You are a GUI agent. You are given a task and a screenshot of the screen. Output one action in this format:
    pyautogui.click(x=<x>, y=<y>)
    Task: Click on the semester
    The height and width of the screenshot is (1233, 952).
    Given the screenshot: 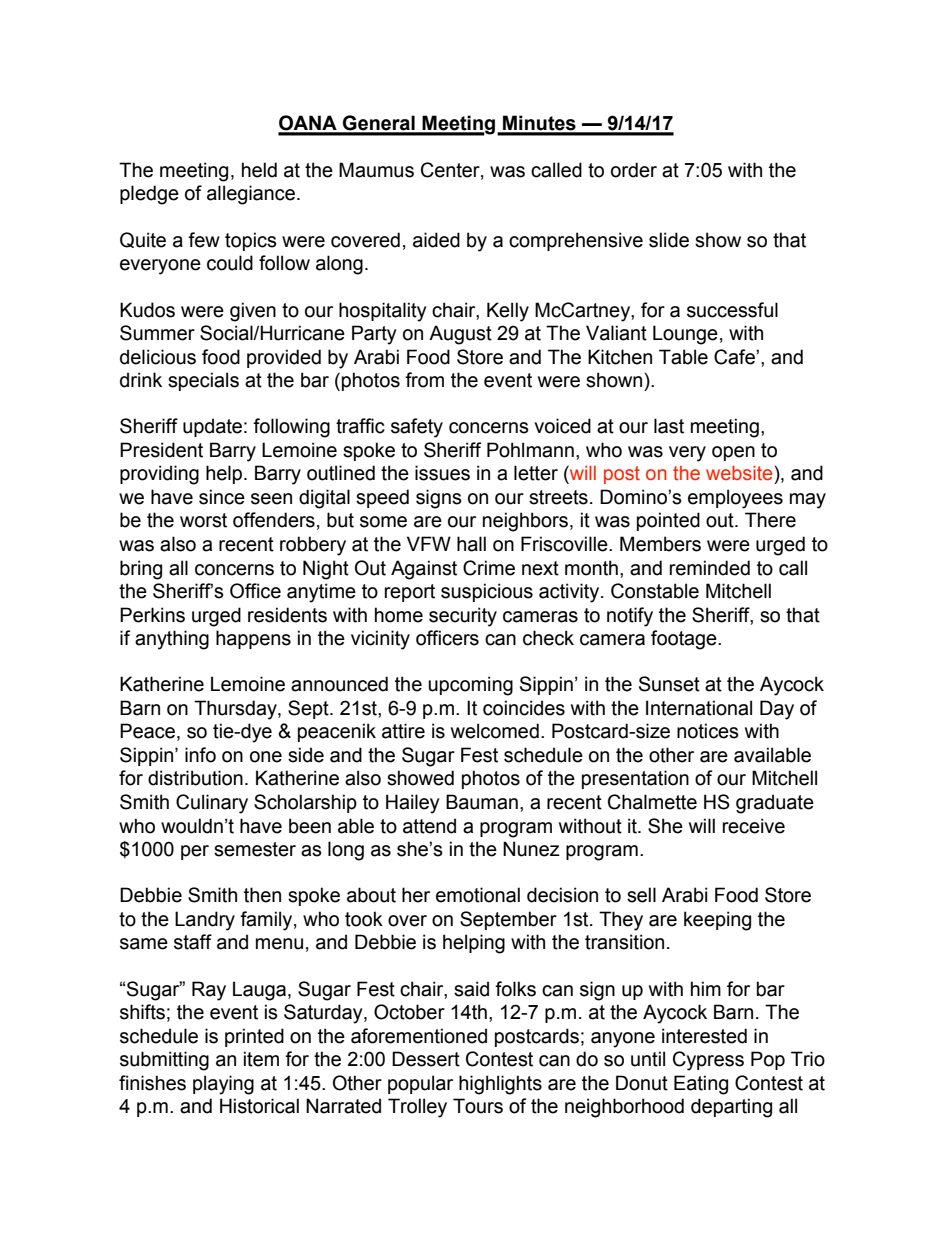 What is the action you would take?
    pyautogui.click(x=255, y=849)
